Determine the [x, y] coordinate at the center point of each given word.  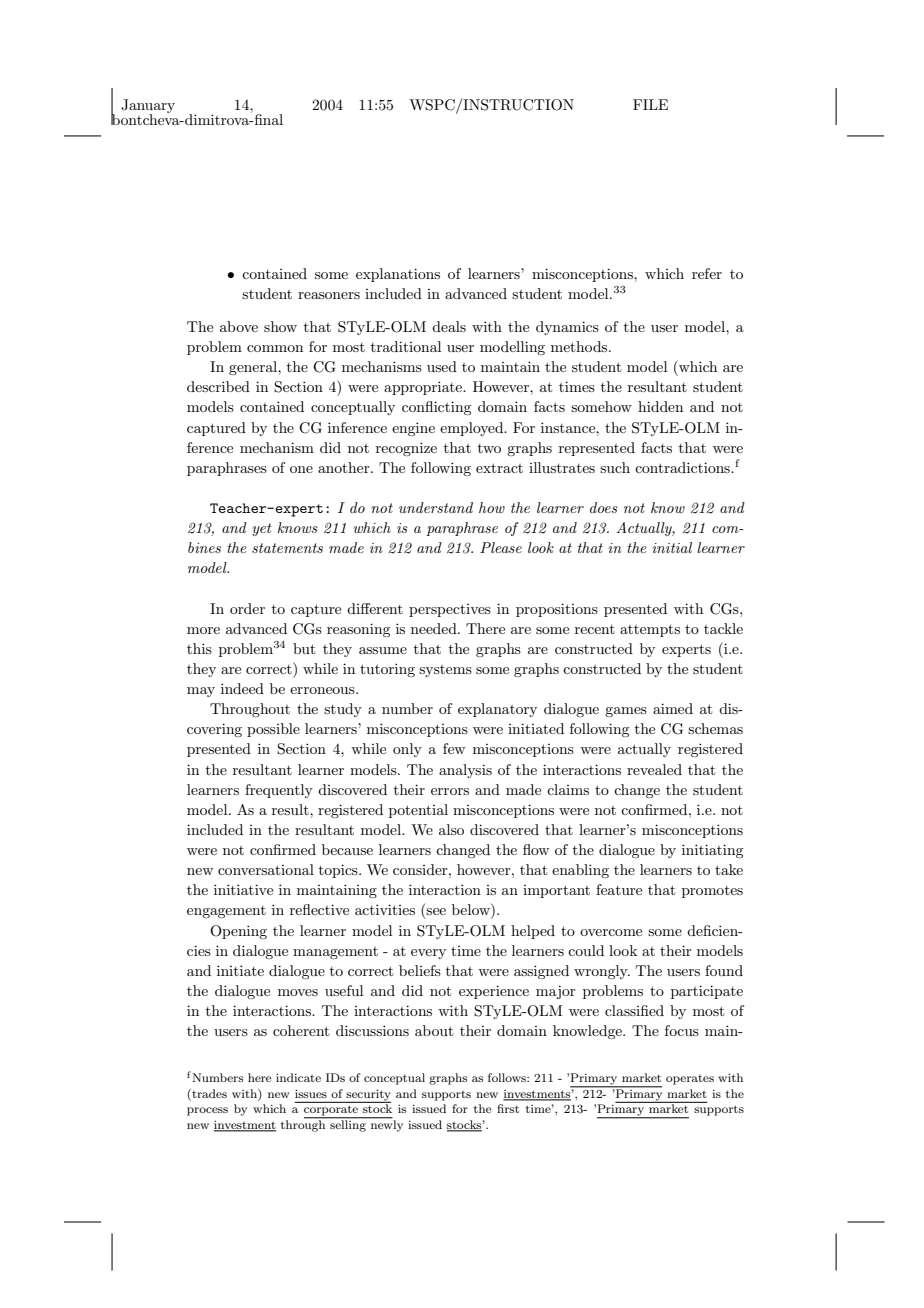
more [203, 630]
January [148, 107]
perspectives [450, 610]
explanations [398, 275]
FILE [650, 104]
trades [208, 1095]
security [367, 1096]
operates [690, 1080]
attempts [650, 630]
